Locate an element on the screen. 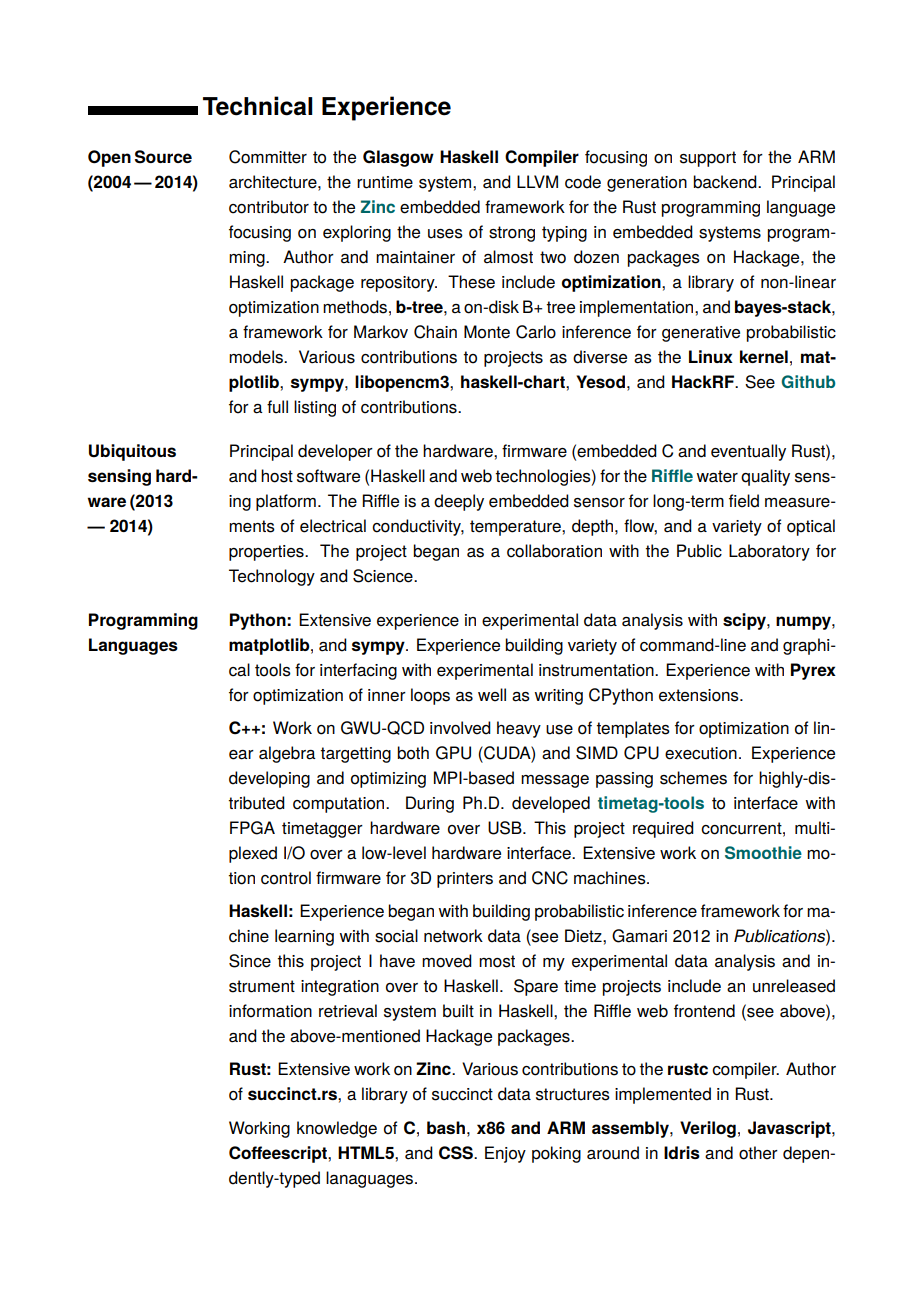  knowledge is located at coordinates (337, 1129).
